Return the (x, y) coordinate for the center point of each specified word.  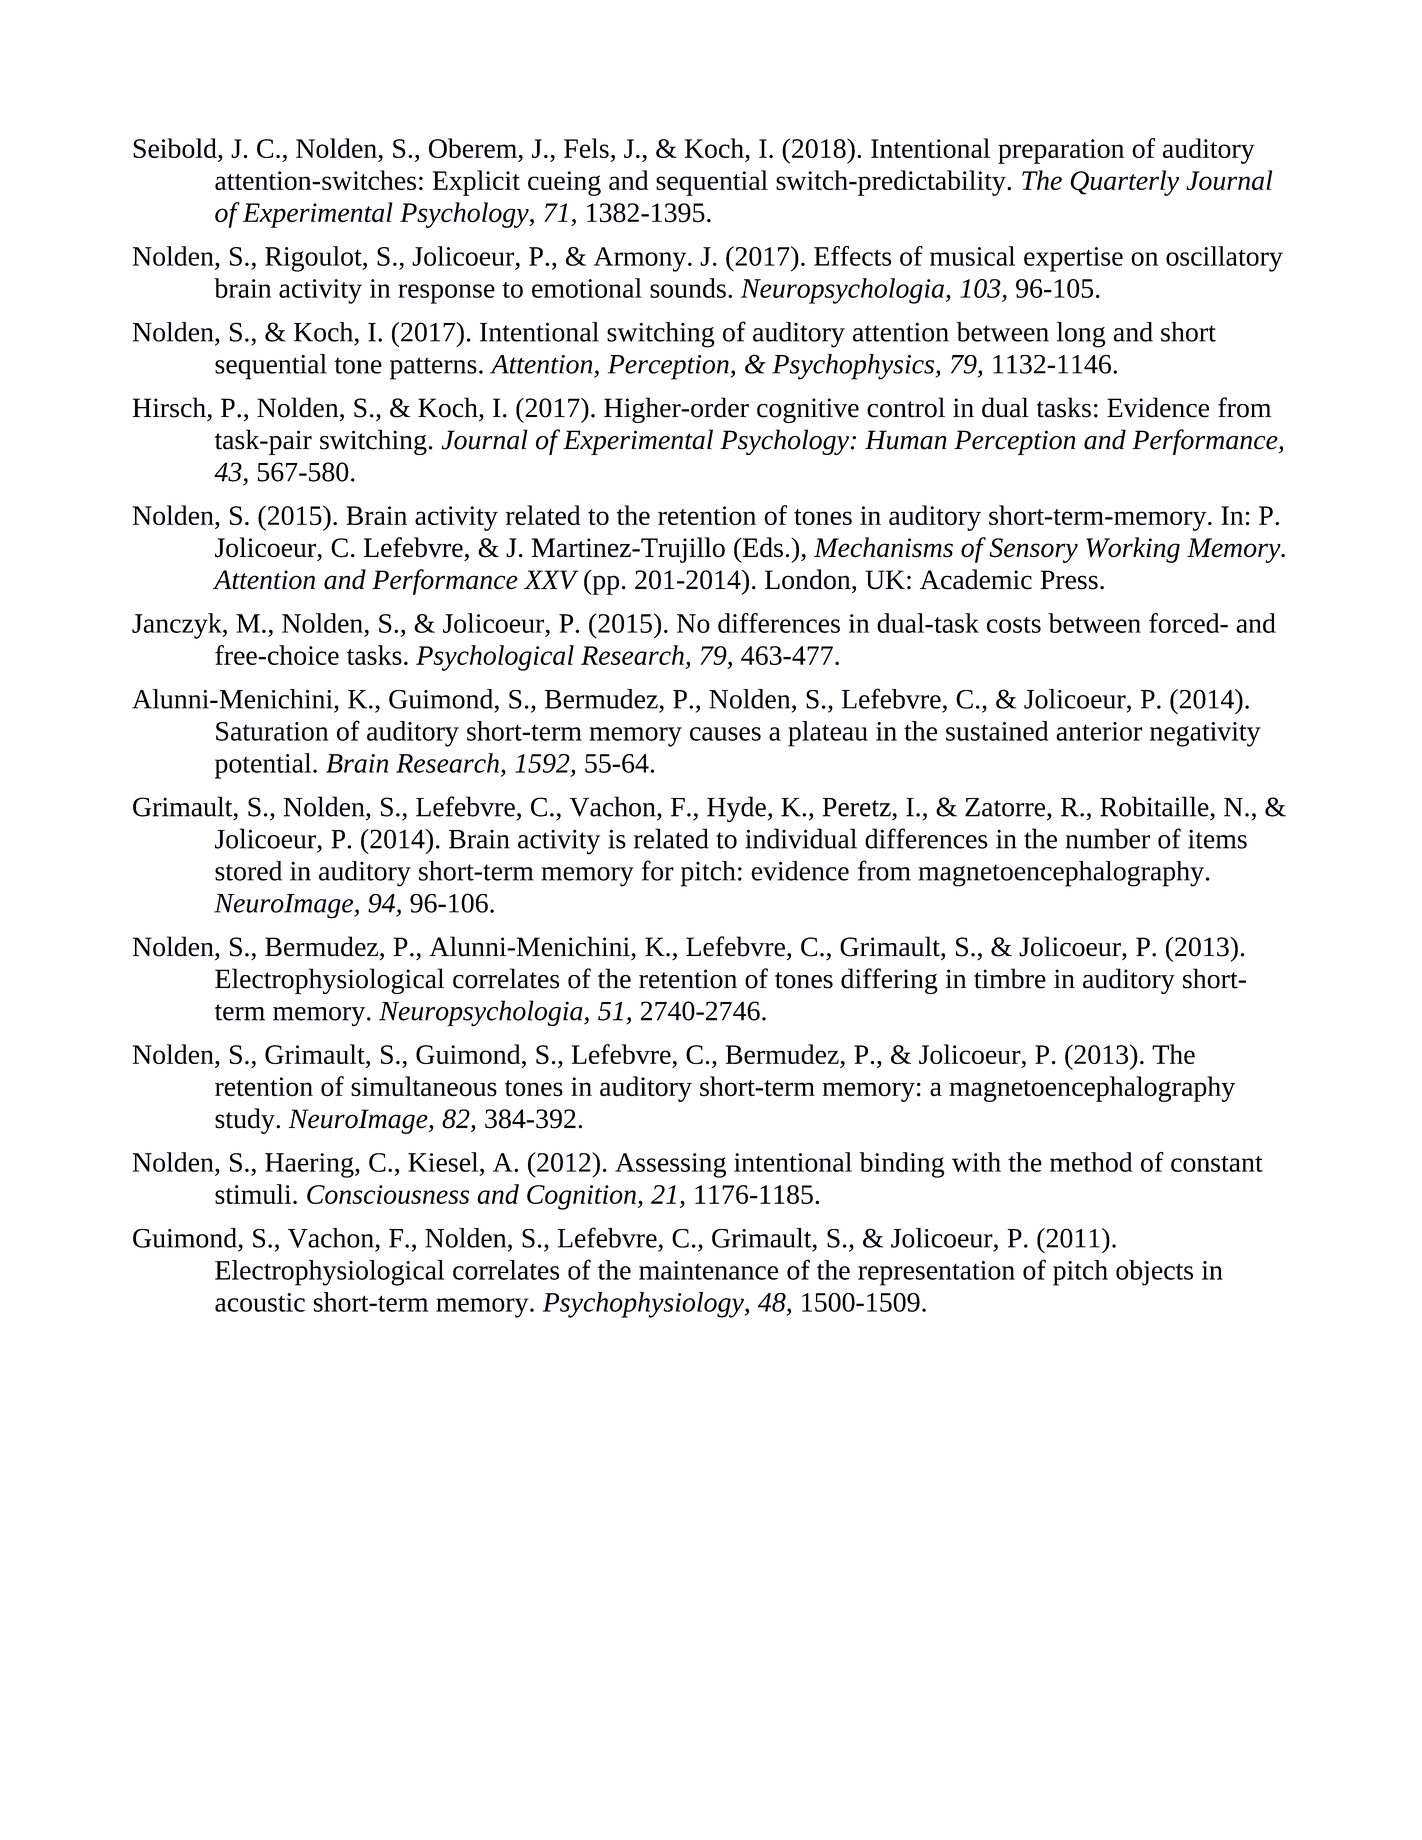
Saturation (272, 731)
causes (725, 734)
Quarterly (1124, 183)
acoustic (260, 1302)
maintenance (708, 1270)
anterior (1099, 731)
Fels (586, 148)
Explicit (476, 183)
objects (1154, 1273)
